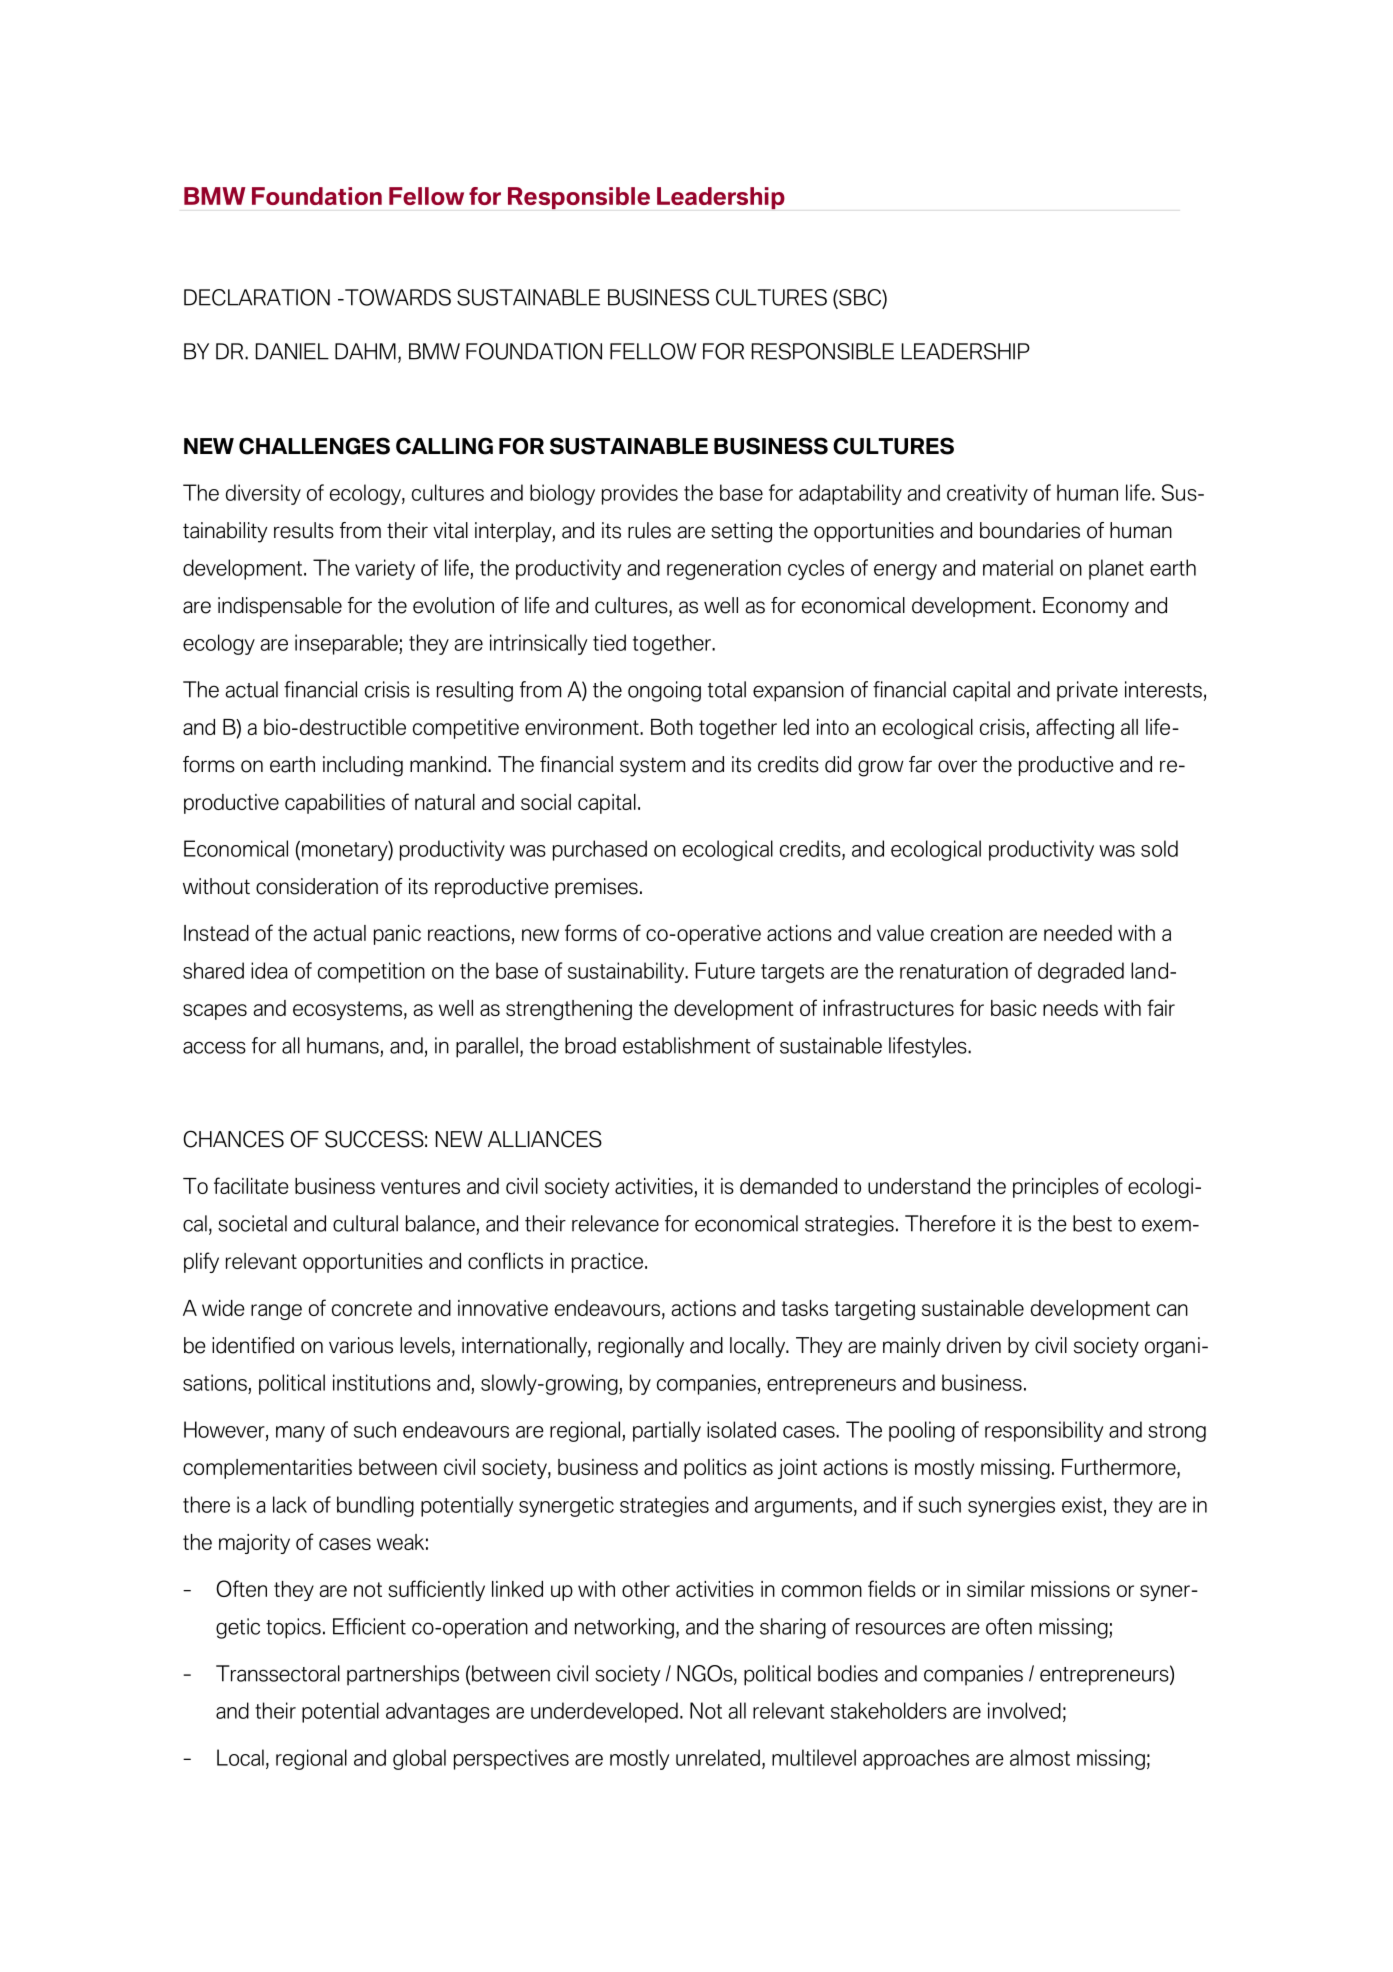 This screenshot has width=1393, height=1972. I want to click on unrelated, so click(718, 1757).
